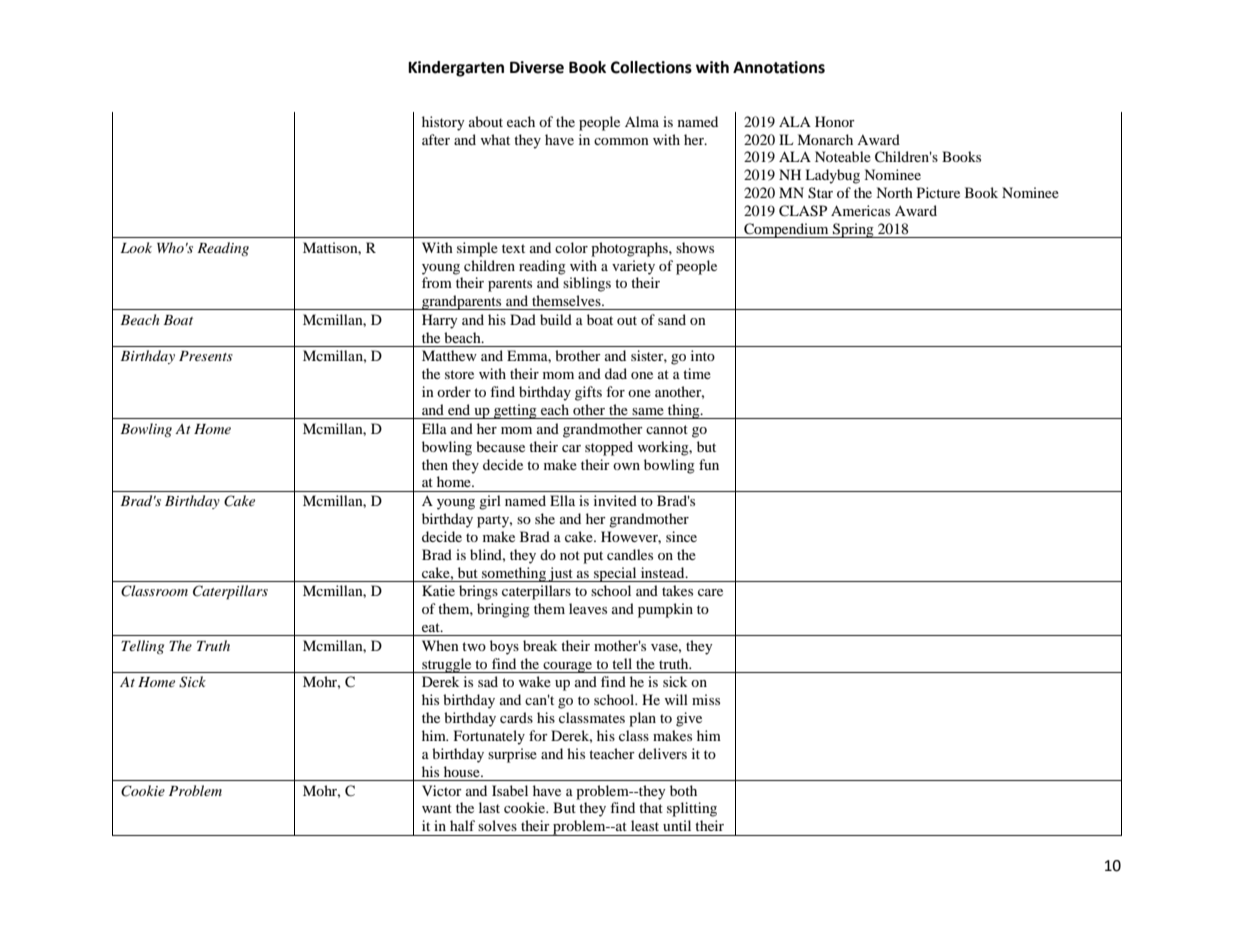 The height and width of the screenshot is (952, 1233). I want to click on Diverse, so click(537, 67).
